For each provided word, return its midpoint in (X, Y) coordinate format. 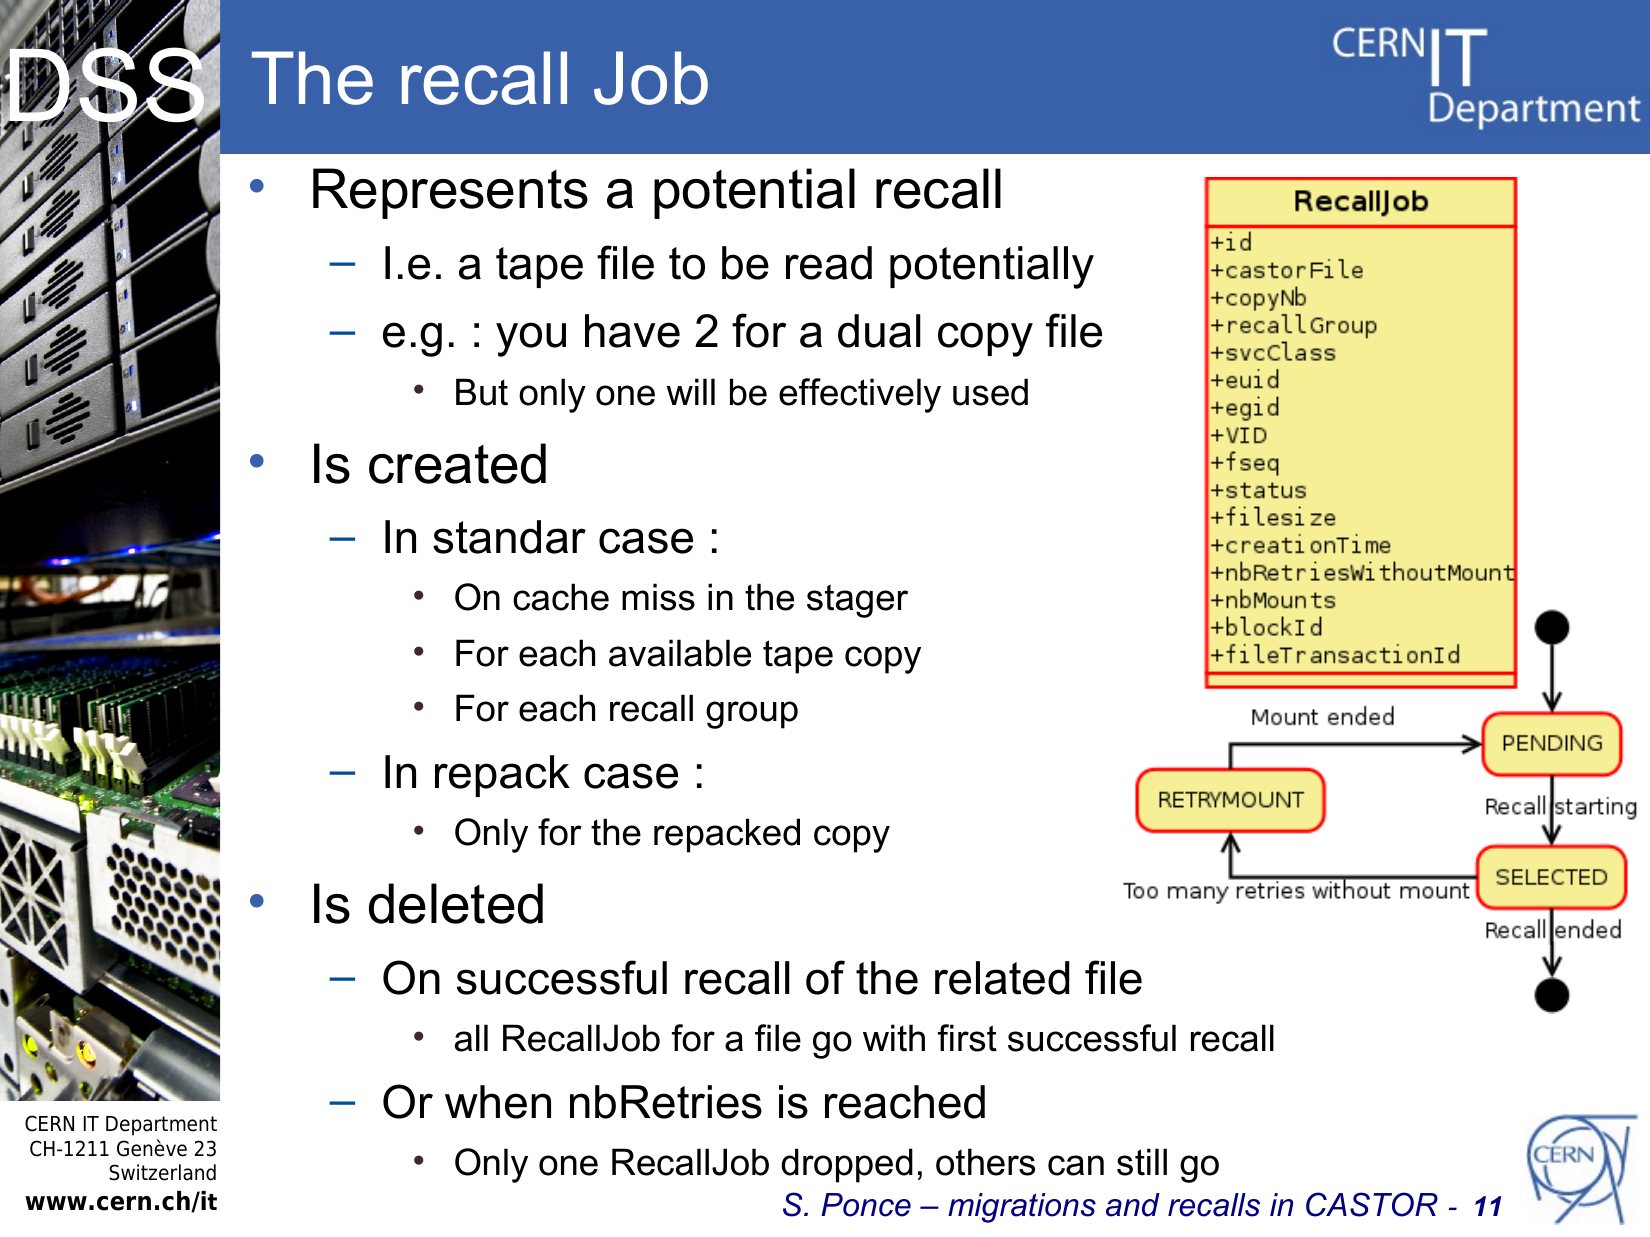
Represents (450, 193)
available (680, 653)
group (752, 715)
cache (561, 597)
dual (879, 331)
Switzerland (162, 1172)
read (829, 263)
